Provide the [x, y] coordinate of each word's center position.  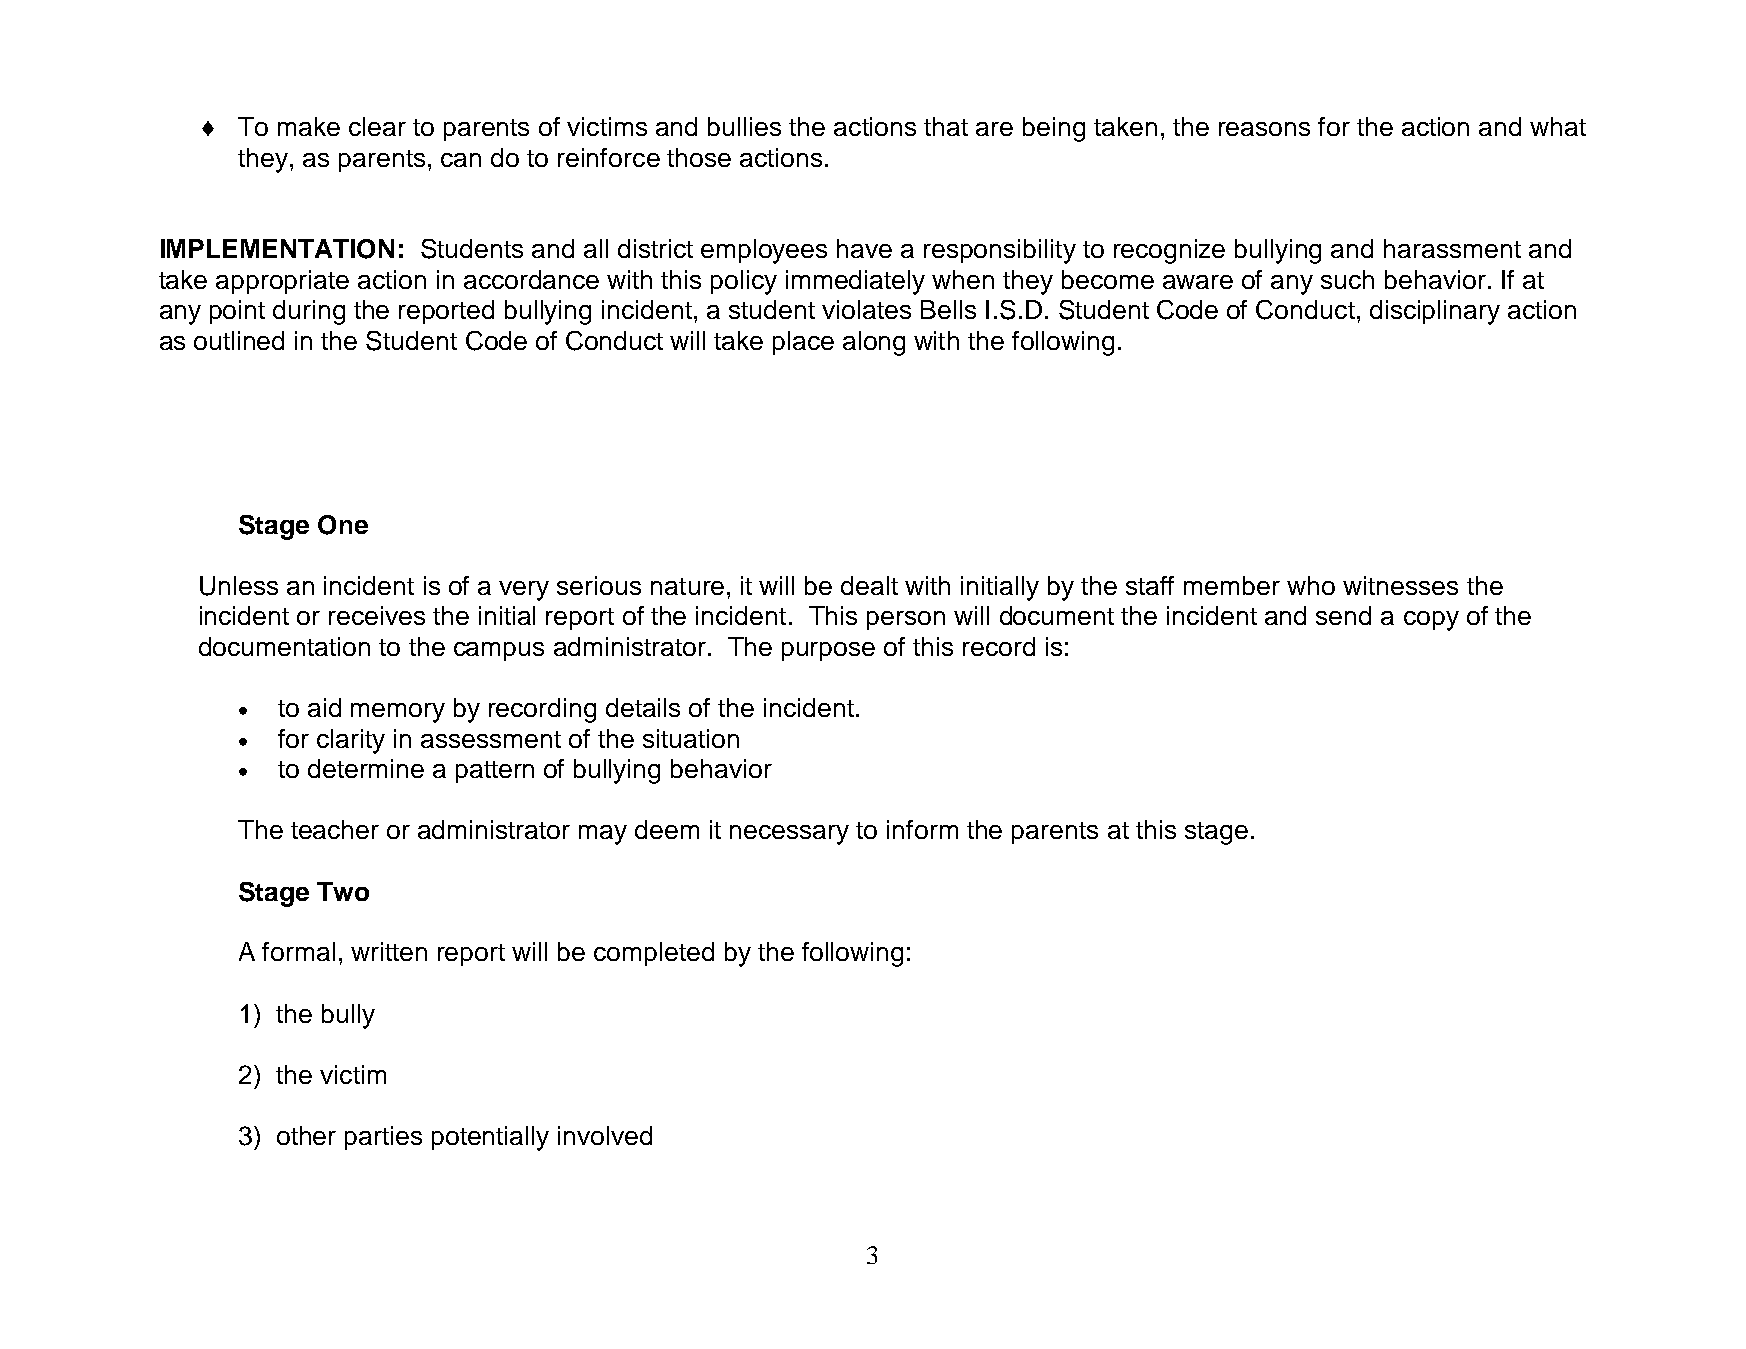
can [461, 160]
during [309, 312]
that [946, 126]
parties [383, 1138]
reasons [1264, 129]
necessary [789, 835]
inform [922, 829]
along [874, 343]
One [343, 525]
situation [691, 738]
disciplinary [1435, 312]
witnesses [1400, 585]
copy [1431, 621]
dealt [869, 585]
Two [343, 891]
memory [398, 713]
